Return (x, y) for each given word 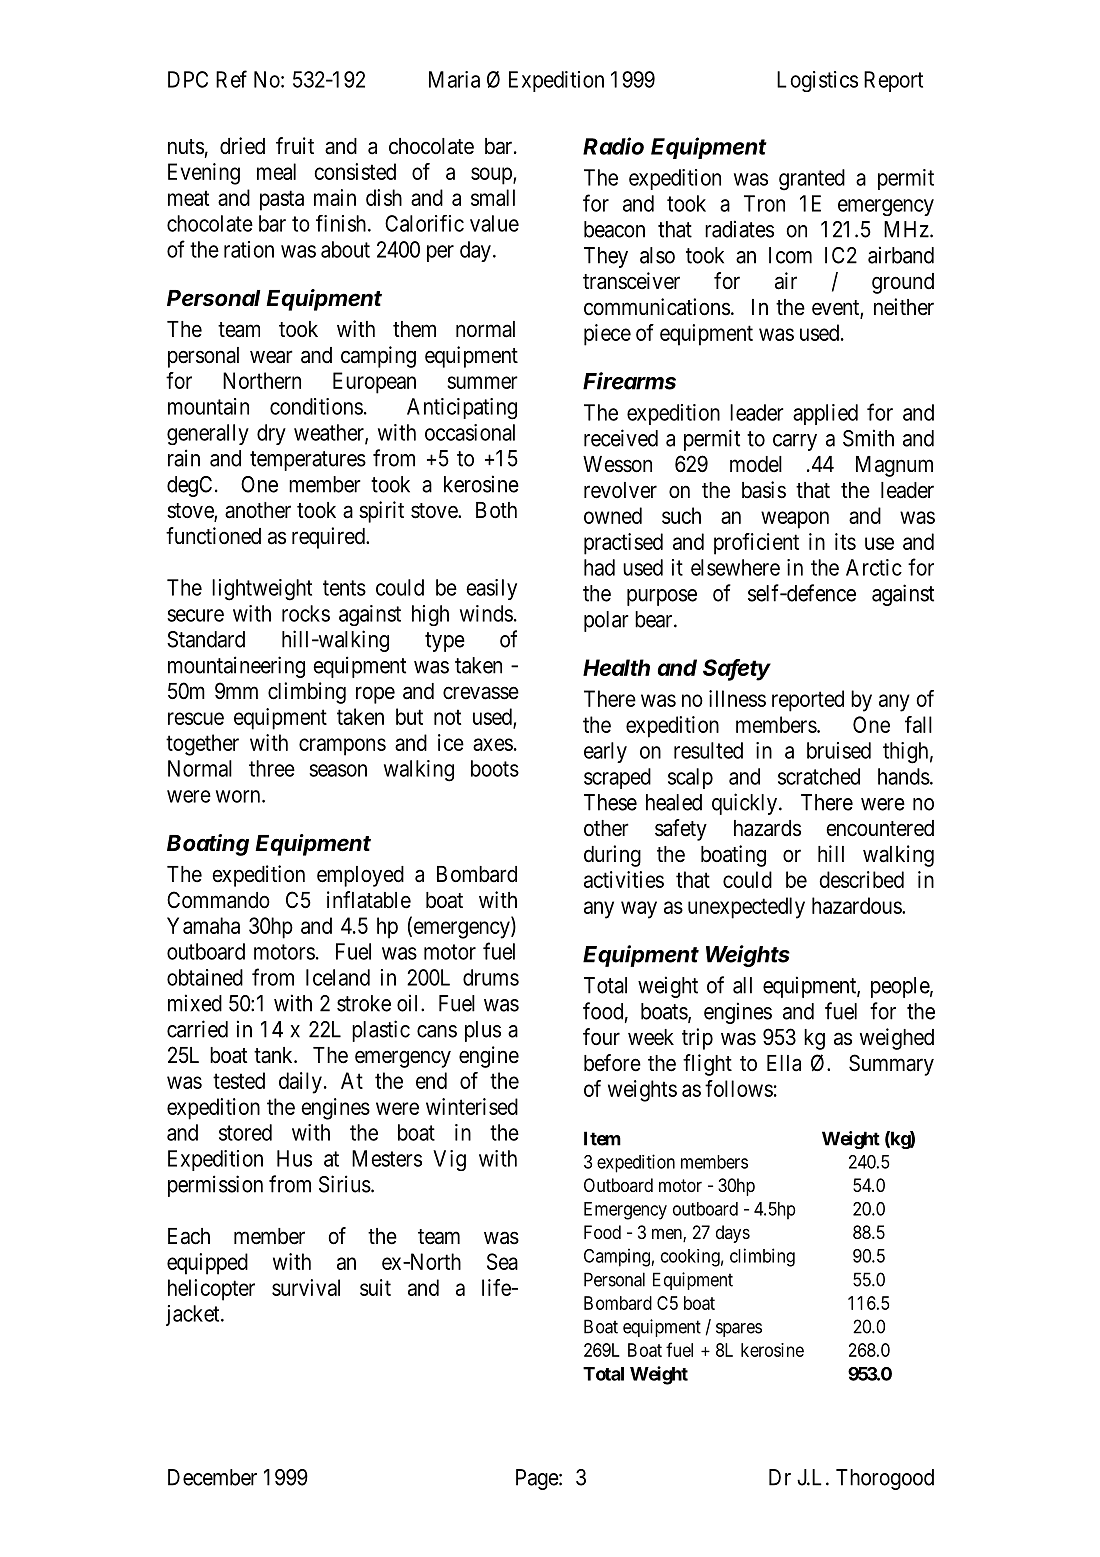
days (733, 1234)
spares (739, 1330)
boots (495, 768)
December (212, 1477)
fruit (295, 145)
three (272, 768)
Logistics (817, 81)
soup (492, 176)
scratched (819, 776)
